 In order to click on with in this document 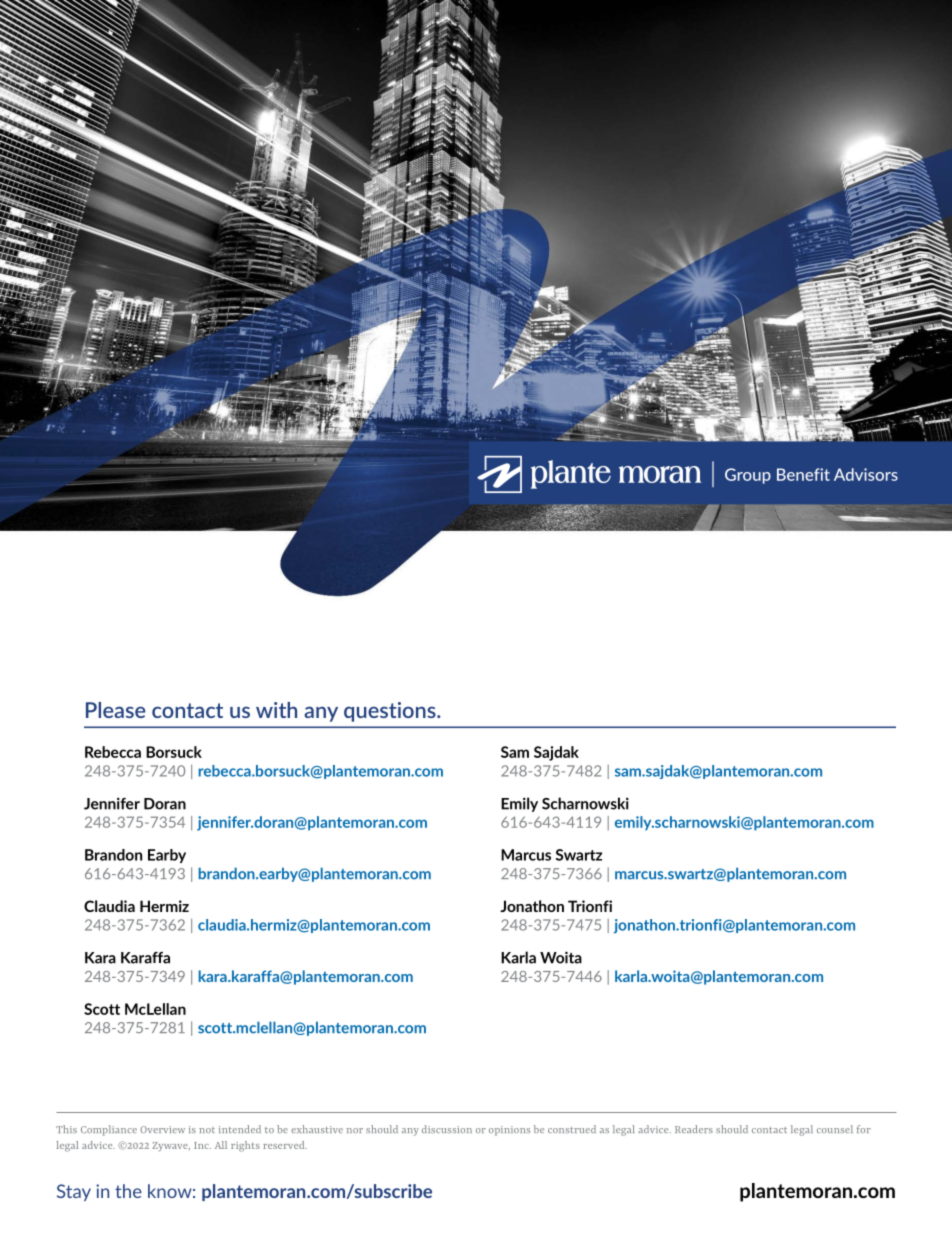, I will do `click(276, 710)`.
